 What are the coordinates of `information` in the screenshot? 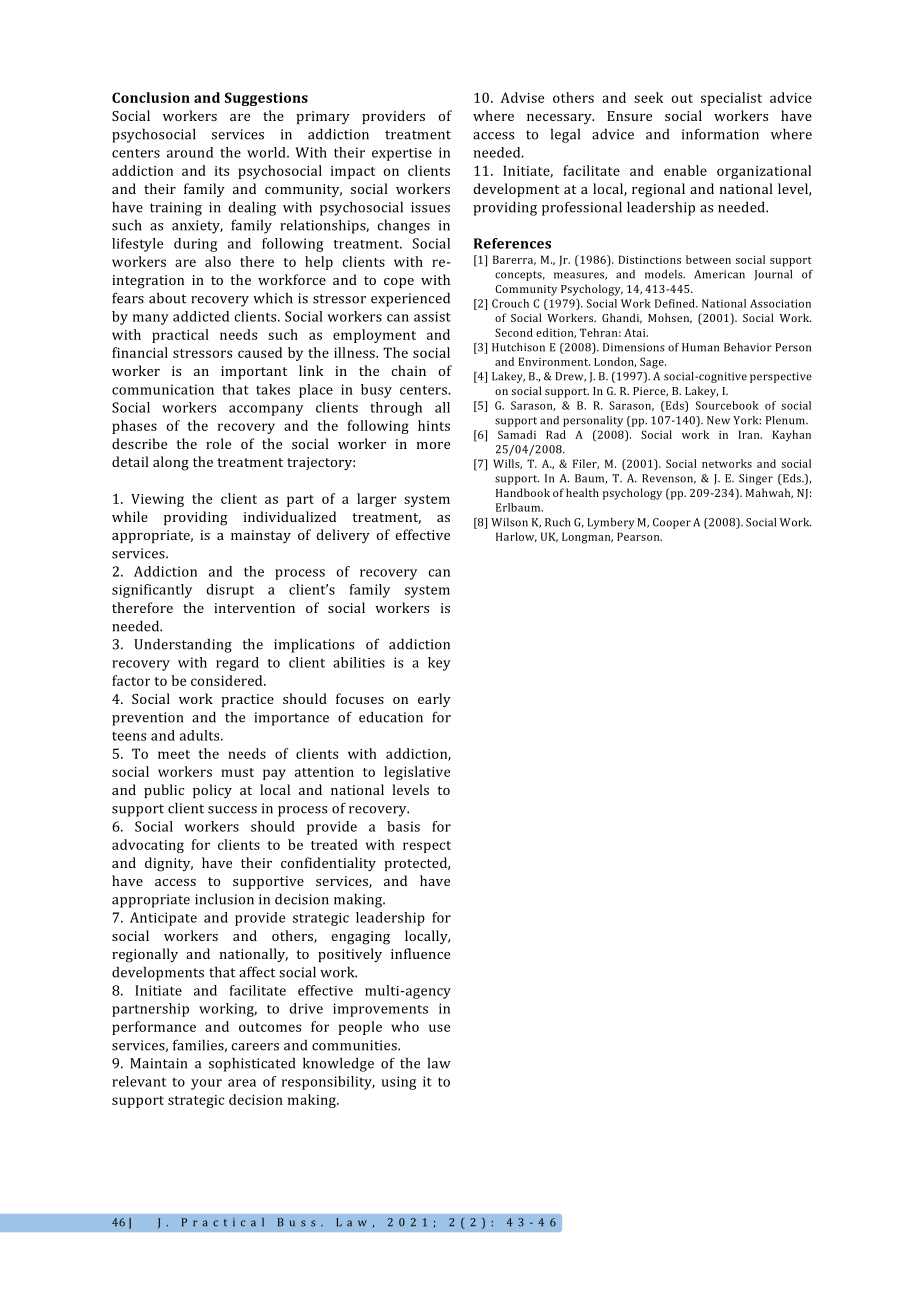 It's located at (720, 134).
